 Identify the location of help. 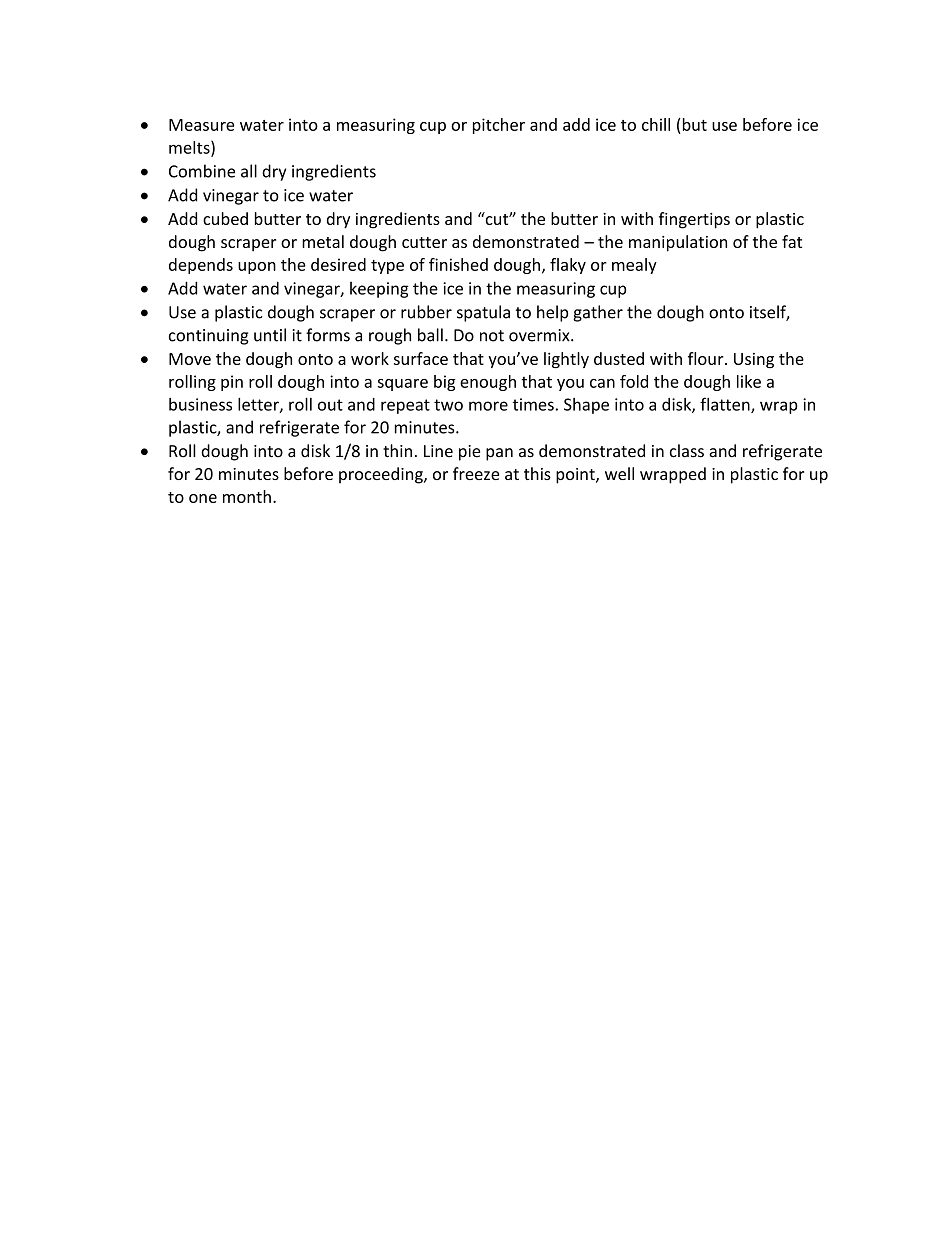
(552, 313).
